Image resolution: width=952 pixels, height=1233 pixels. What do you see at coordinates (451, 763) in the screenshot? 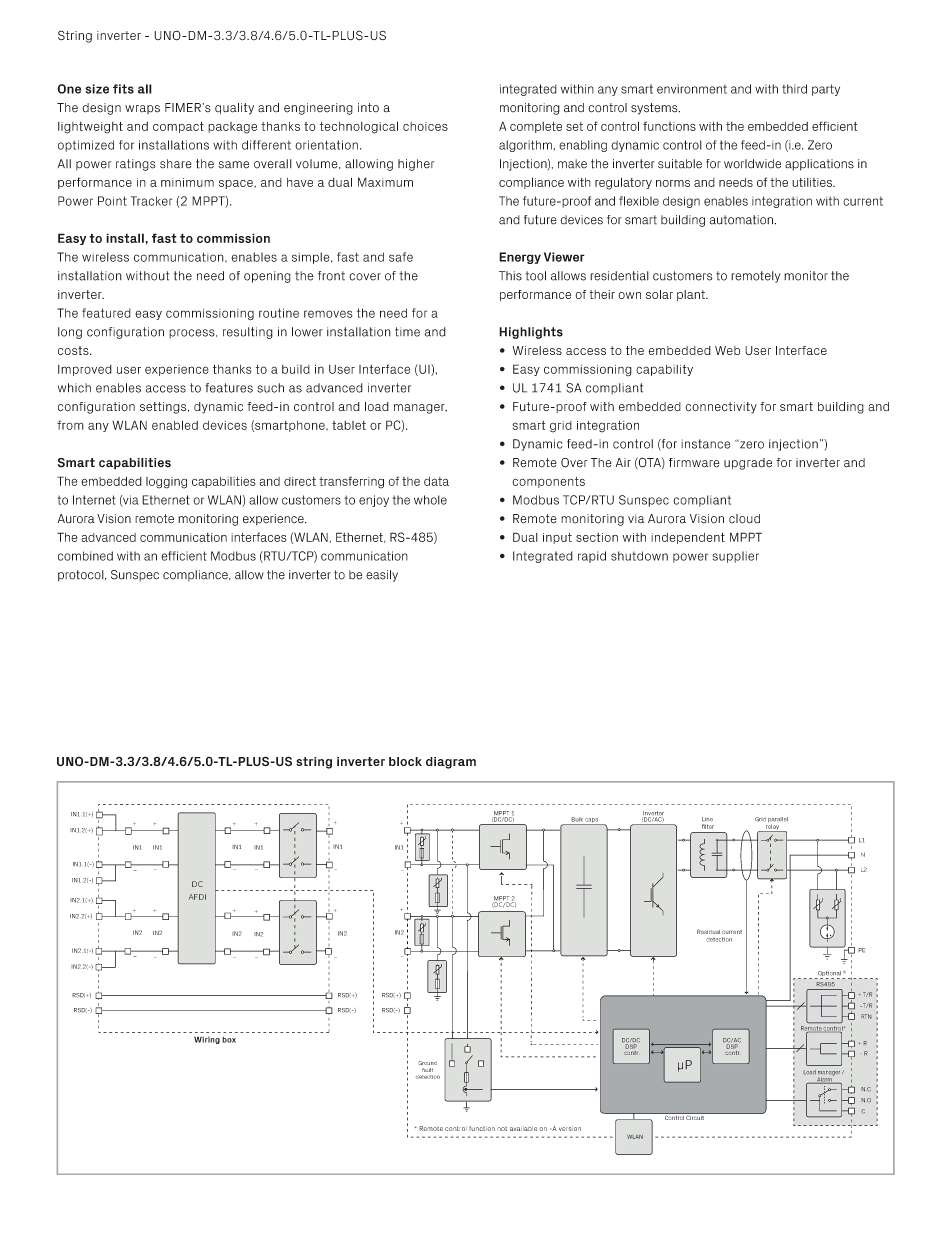
I see `diagram` at bounding box center [451, 763].
